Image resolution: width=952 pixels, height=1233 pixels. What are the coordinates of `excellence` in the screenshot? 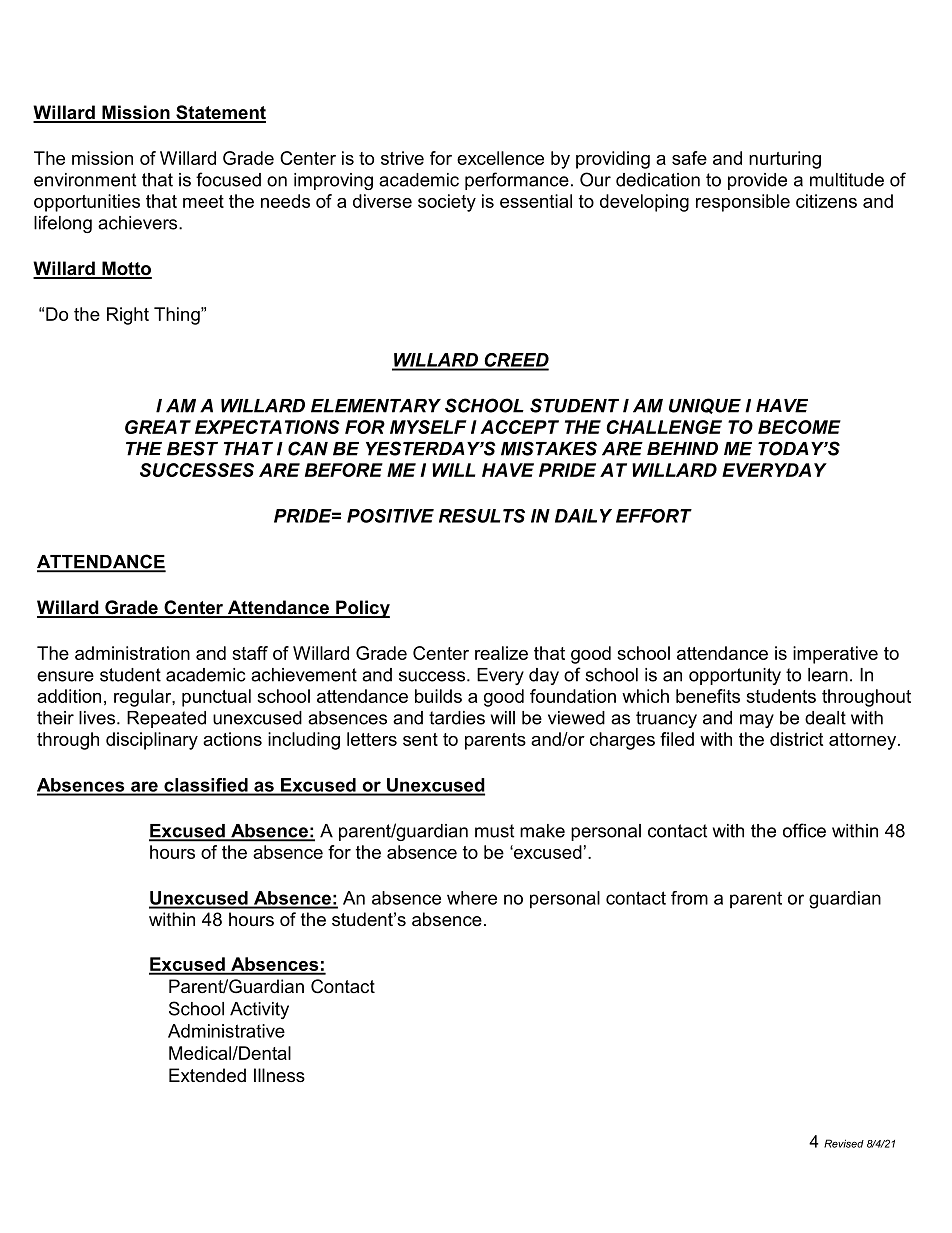 It's located at (500, 158).
